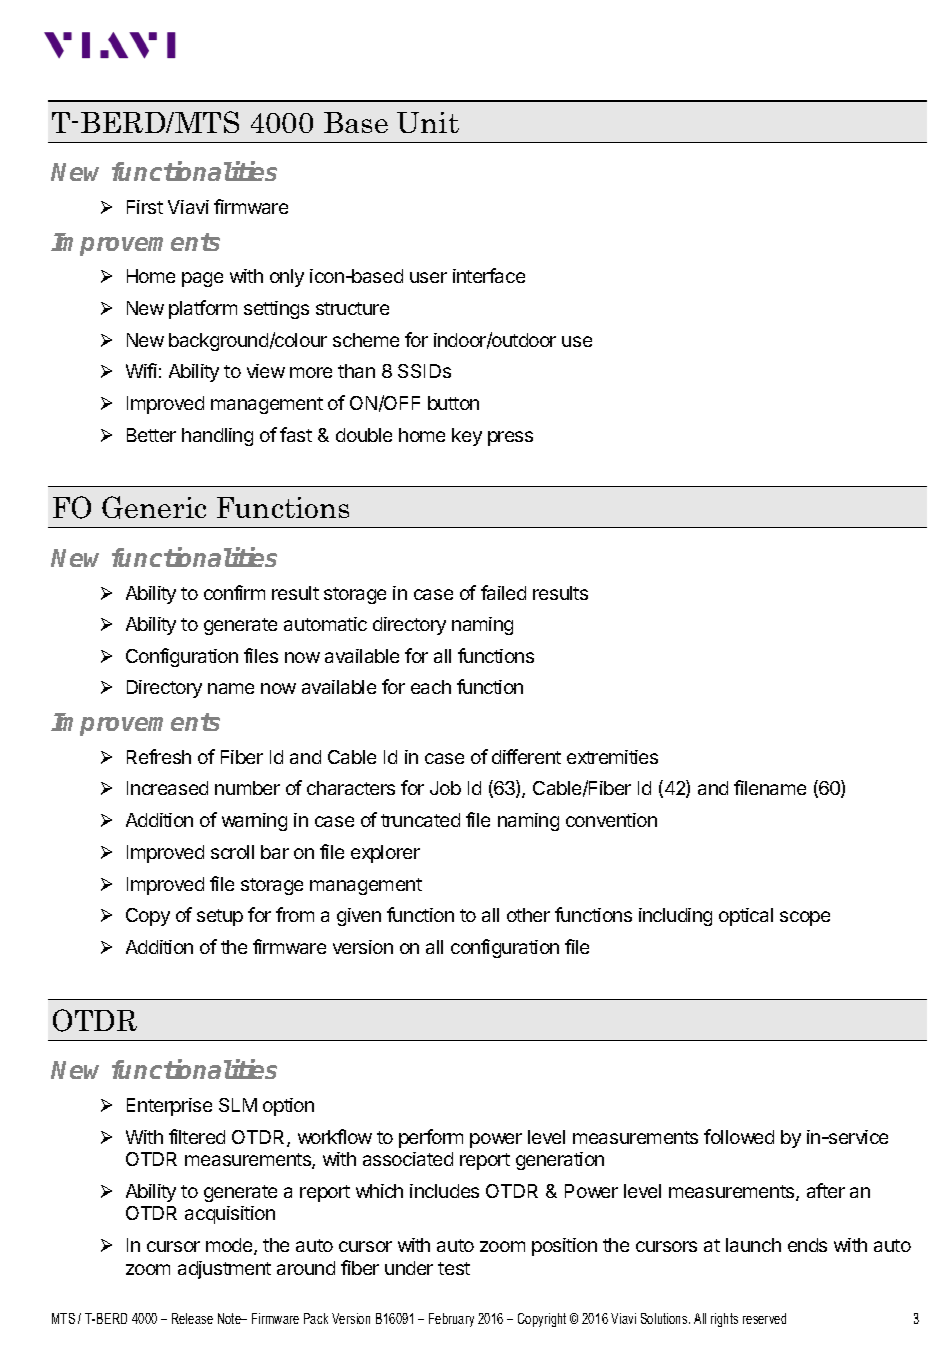 This screenshot has height=1347, width=949. What do you see at coordinates (428, 122) in the screenshot?
I see `Unit` at bounding box center [428, 122].
